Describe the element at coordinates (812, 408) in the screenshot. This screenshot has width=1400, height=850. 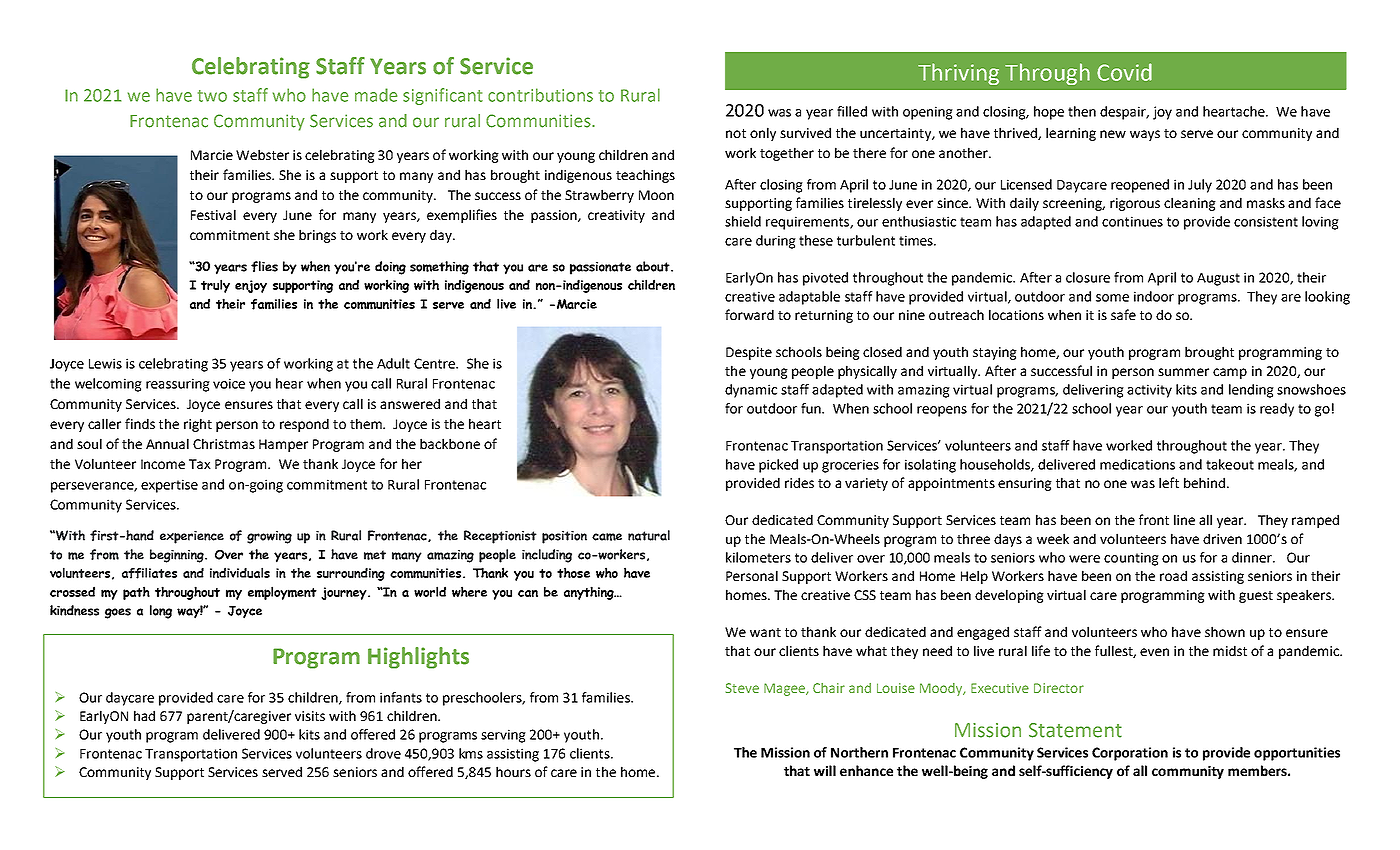
I see `fun` at that location.
